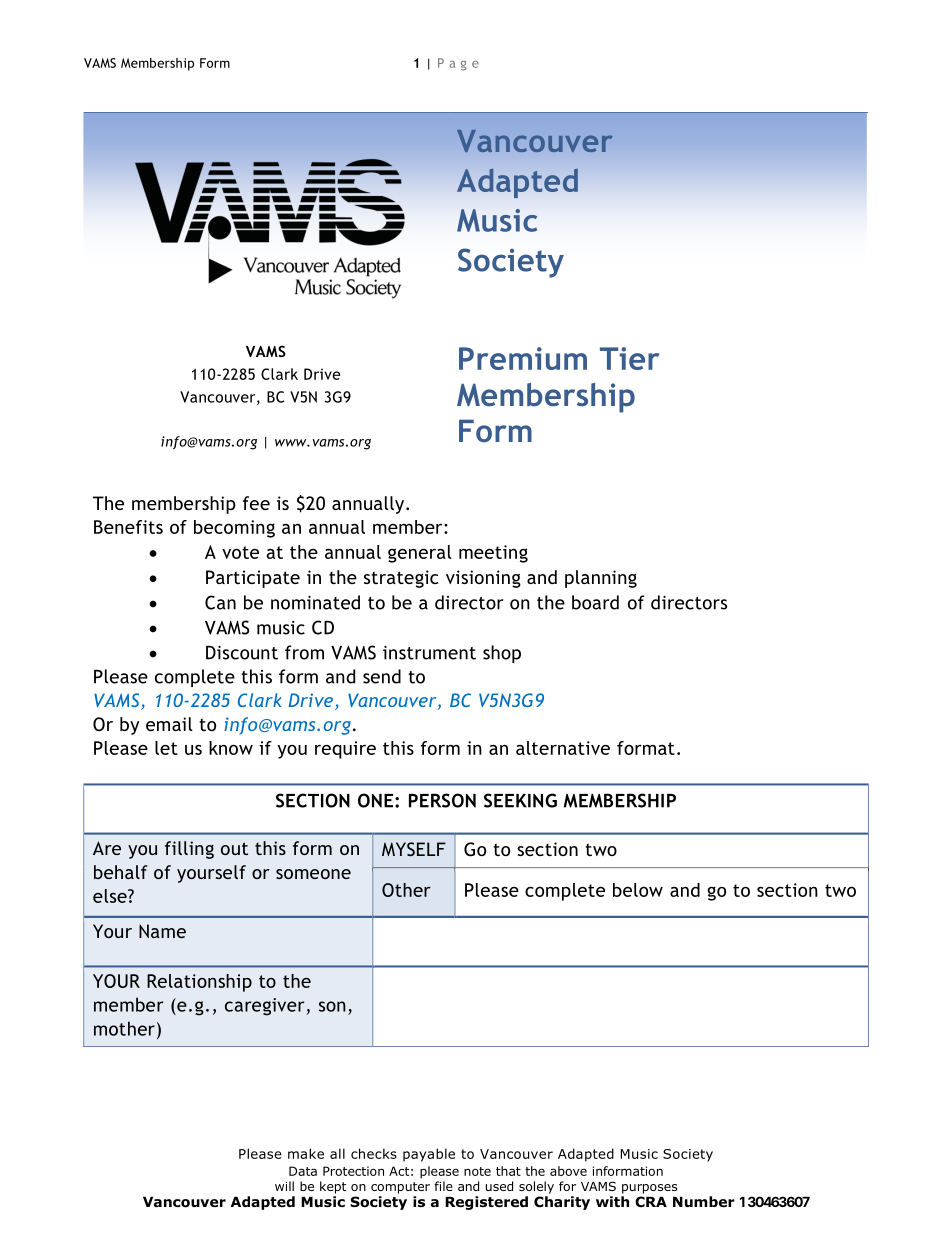  I want to click on computer, so click(400, 1188).
